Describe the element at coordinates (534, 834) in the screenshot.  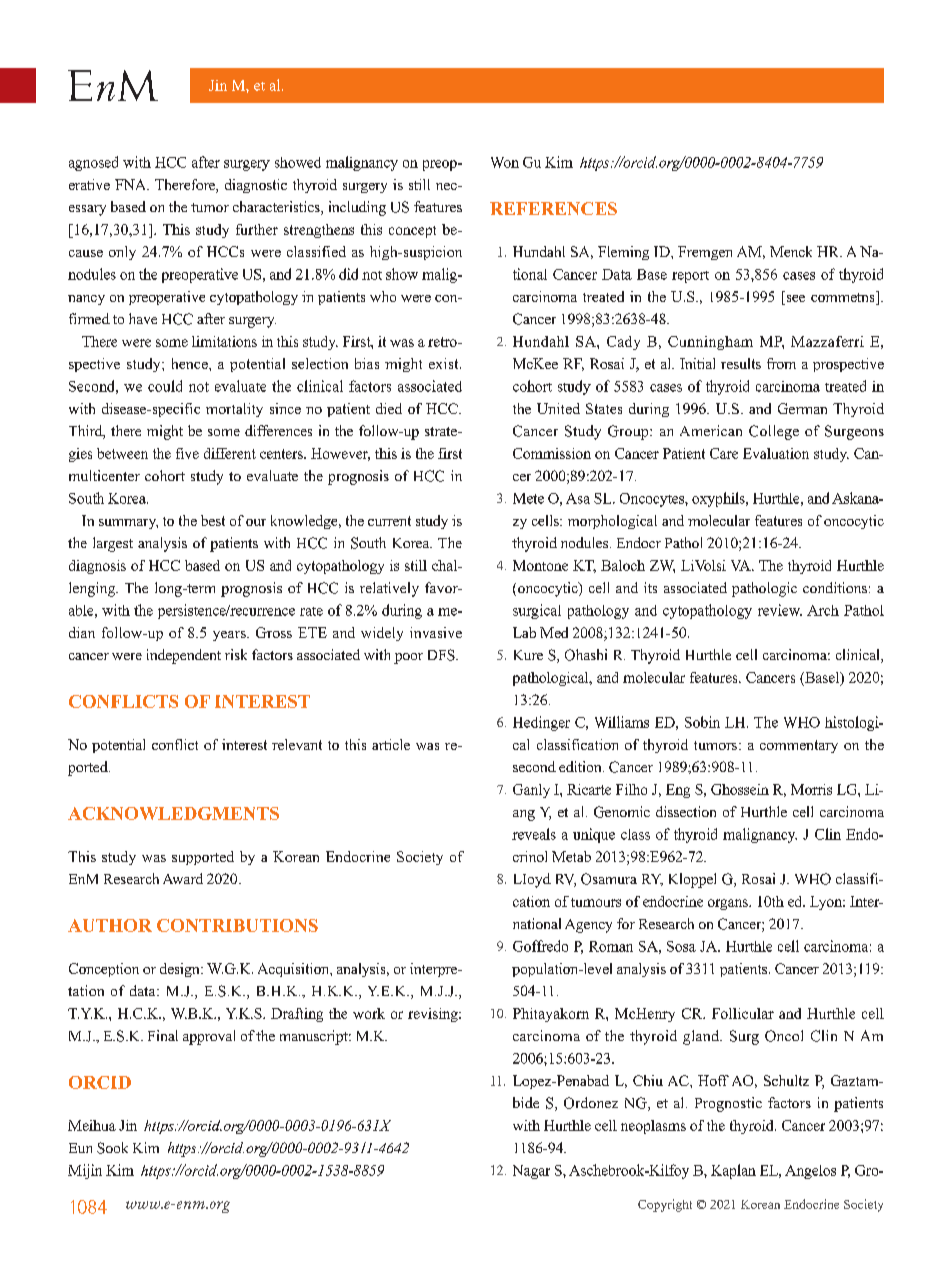
I see `reveals` at that location.
